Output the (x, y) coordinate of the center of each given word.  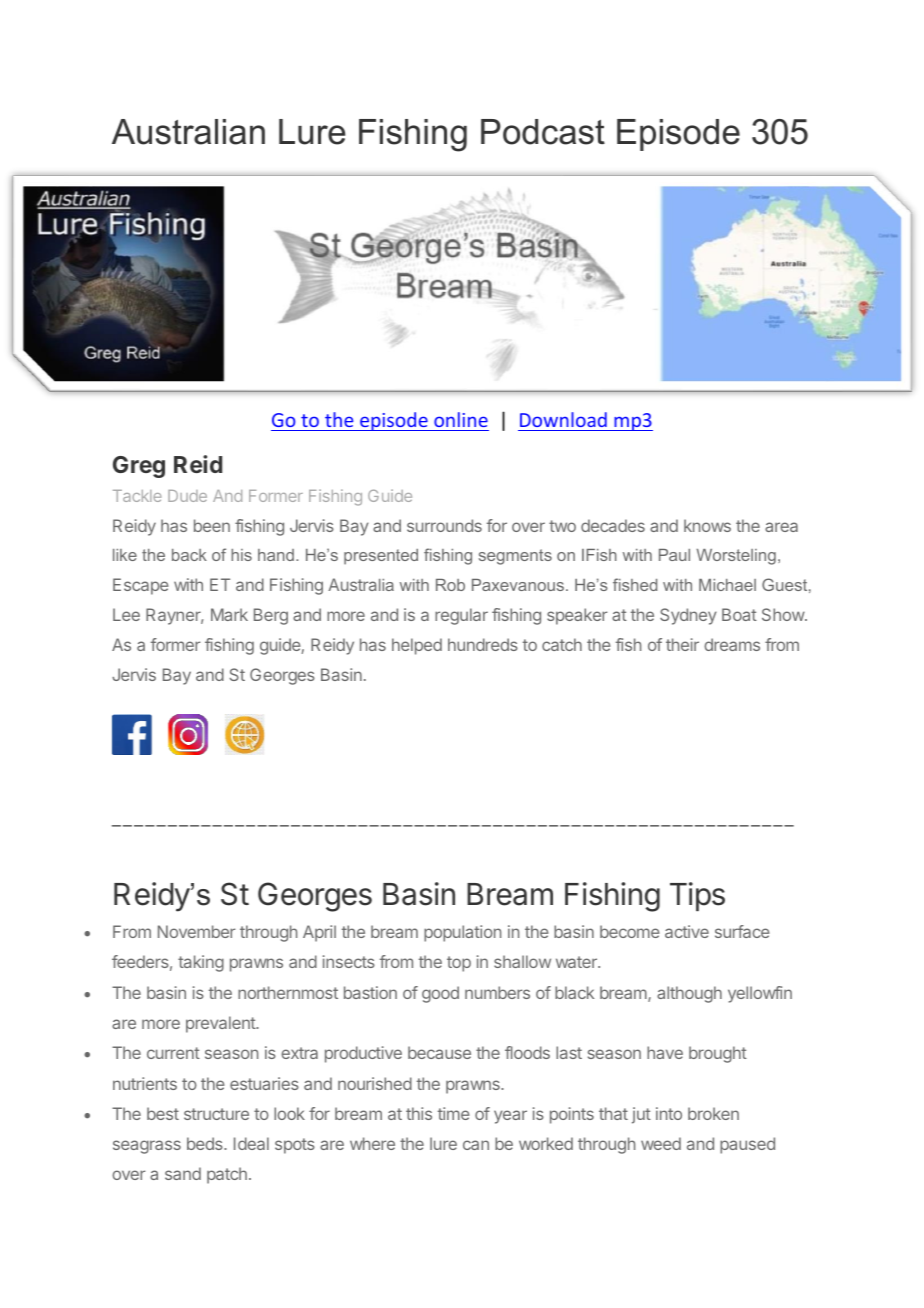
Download (563, 419)
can (476, 1145)
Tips (697, 896)
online (461, 419)
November (196, 931)
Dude (187, 496)
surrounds (444, 525)
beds (206, 1143)
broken (713, 1113)
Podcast (543, 132)
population (462, 933)
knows (707, 525)
